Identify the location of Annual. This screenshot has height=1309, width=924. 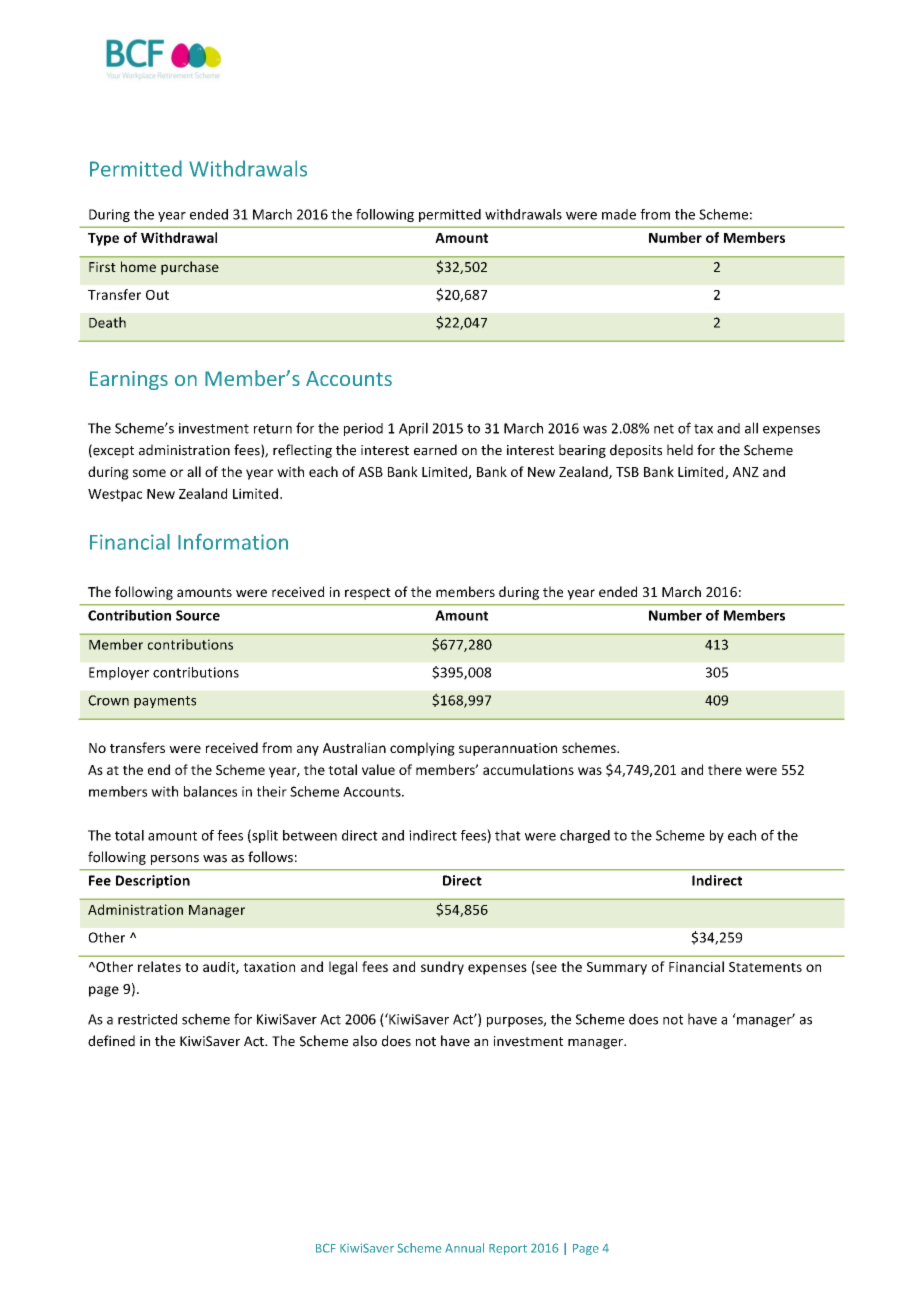
(464, 1248).
